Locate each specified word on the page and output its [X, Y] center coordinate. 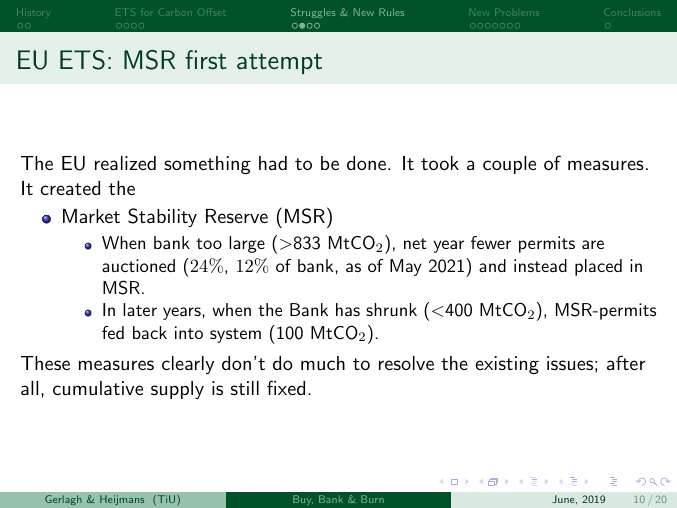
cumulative [98, 388]
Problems [516, 12]
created [70, 188]
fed [113, 332]
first [206, 59]
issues [570, 363]
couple [509, 165]
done [366, 163]
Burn [372, 499]
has [348, 309]
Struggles [313, 13]
